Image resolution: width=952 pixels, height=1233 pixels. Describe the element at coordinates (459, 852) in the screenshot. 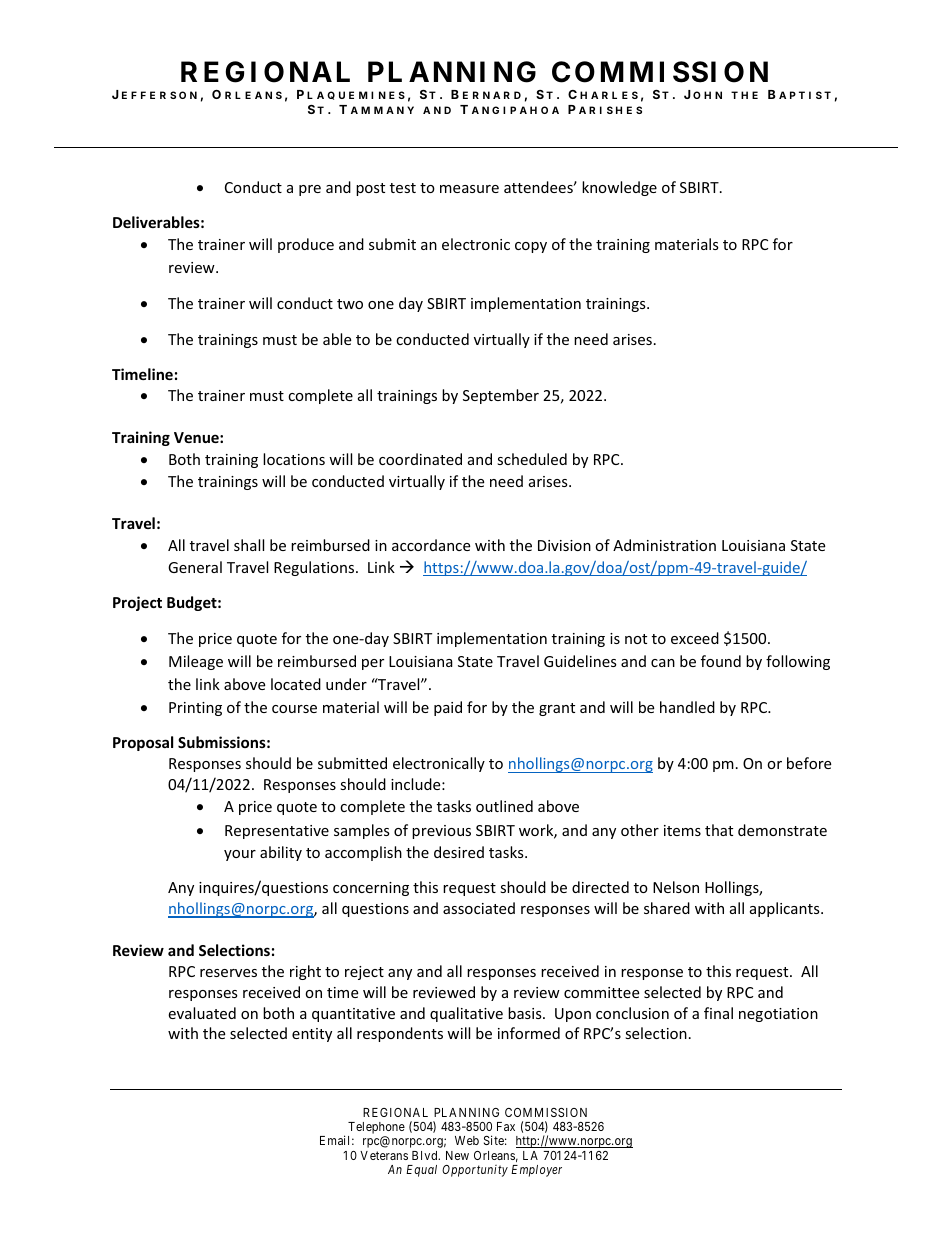

I see `desired` at that location.
